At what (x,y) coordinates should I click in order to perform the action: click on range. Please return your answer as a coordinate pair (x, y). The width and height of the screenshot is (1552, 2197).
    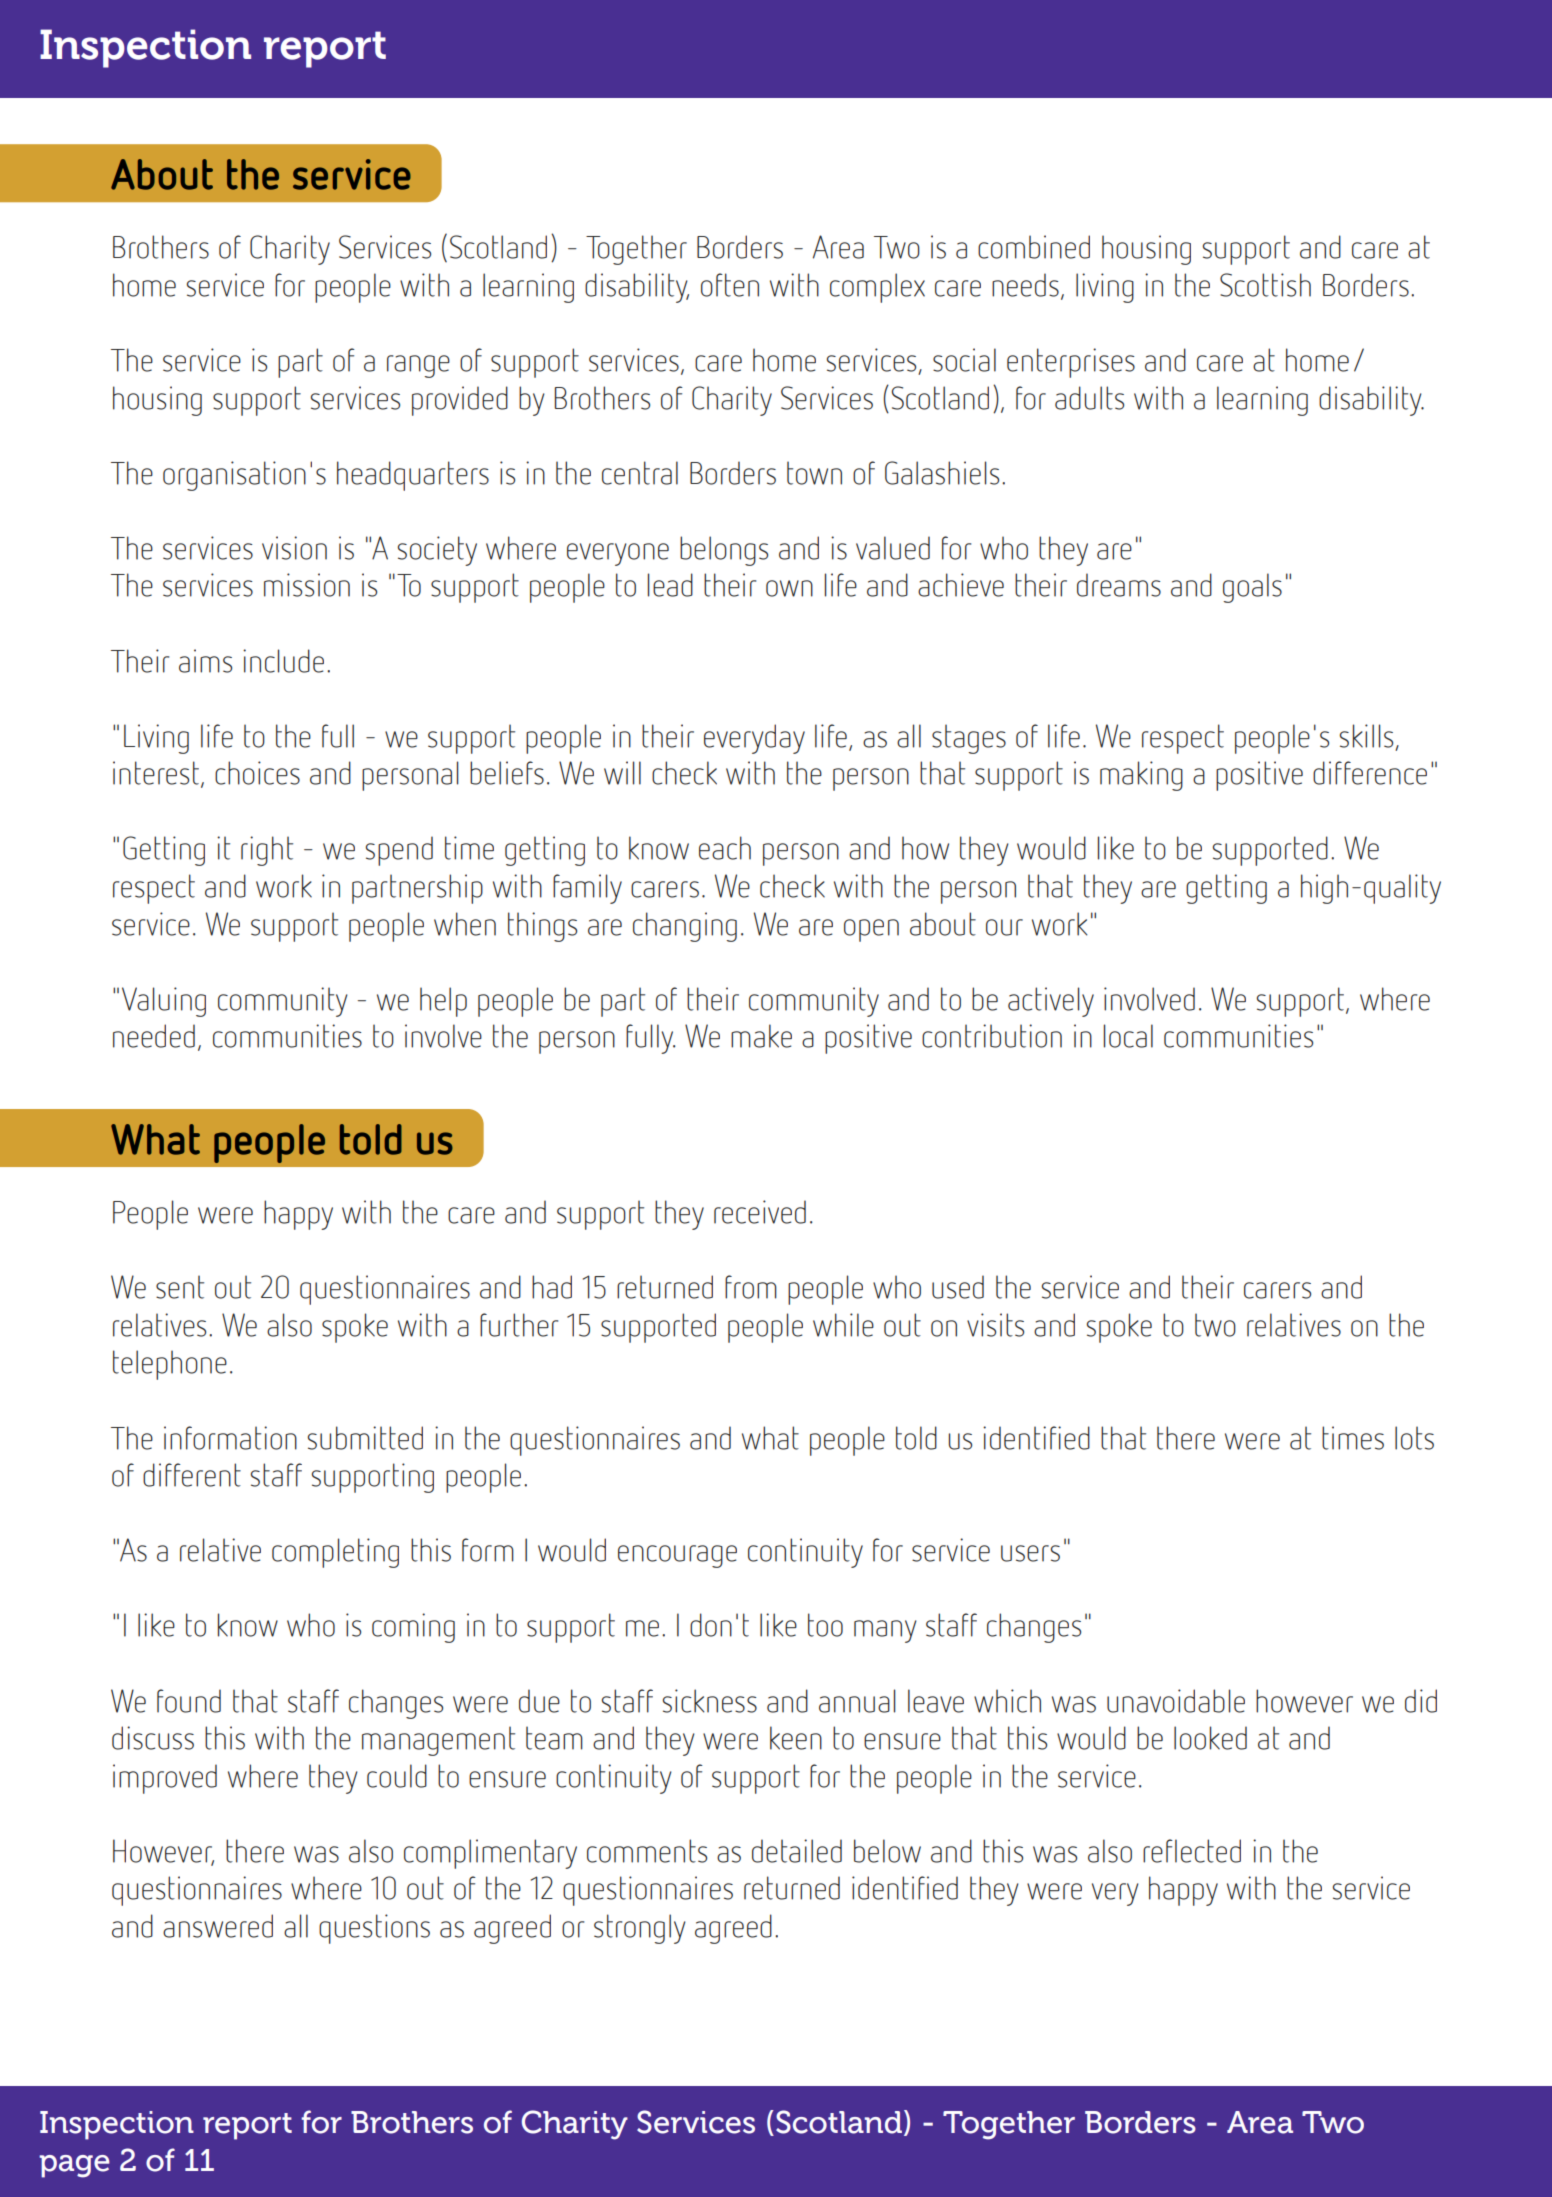
    Looking at the image, I should click on (418, 366).
